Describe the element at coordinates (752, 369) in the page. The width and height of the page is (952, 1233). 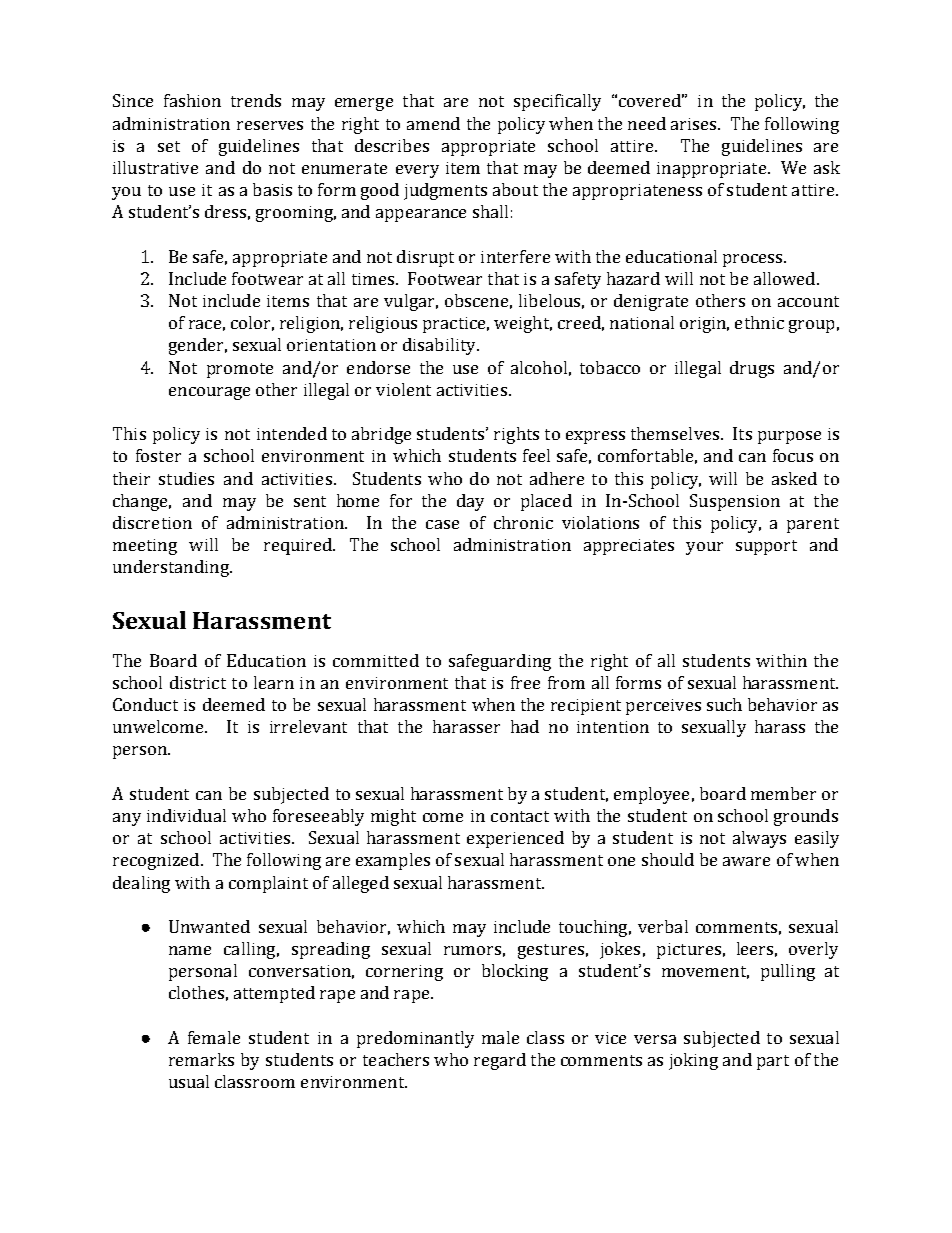
I see `drugs` at that location.
